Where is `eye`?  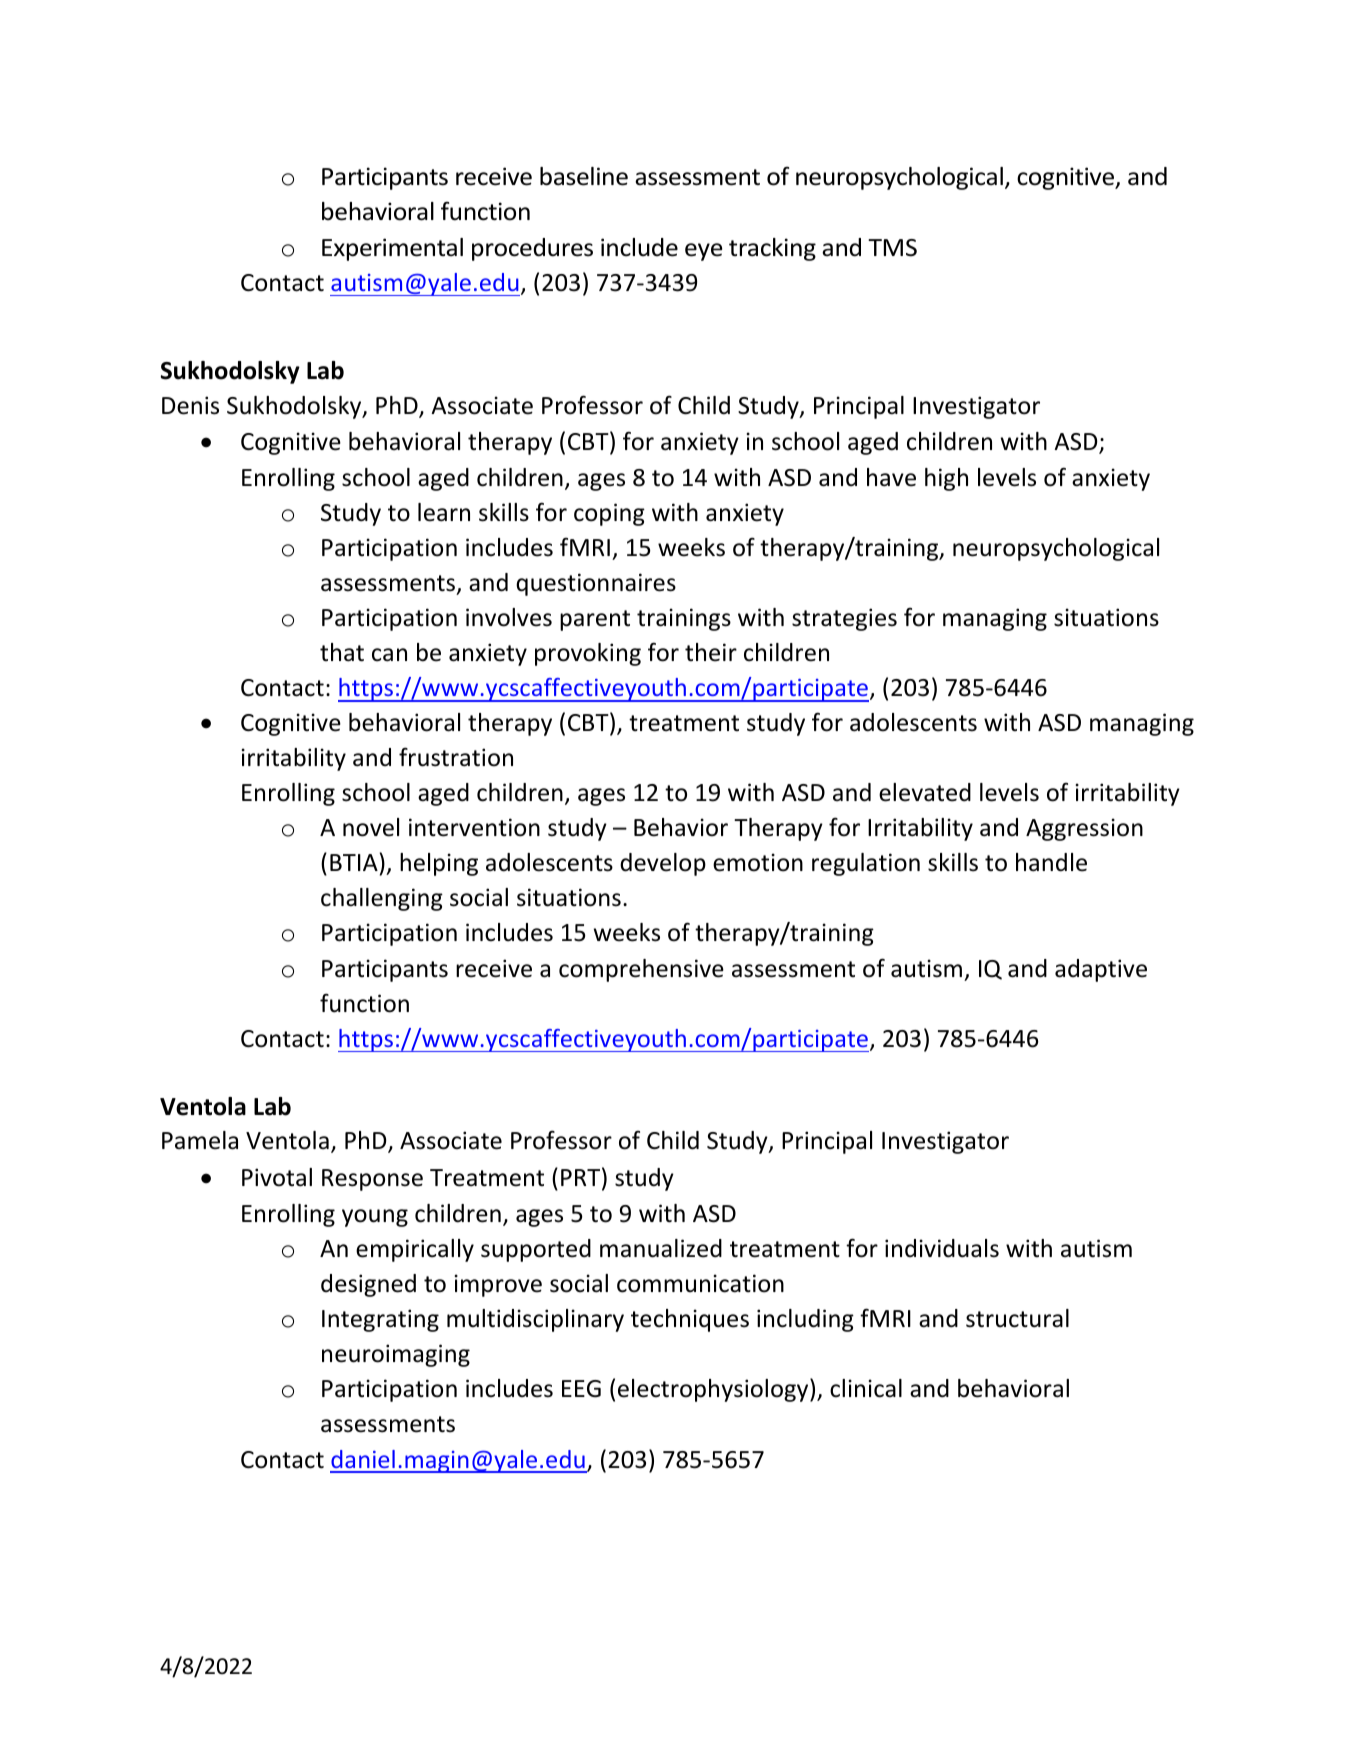
eye is located at coordinates (703, 252).
